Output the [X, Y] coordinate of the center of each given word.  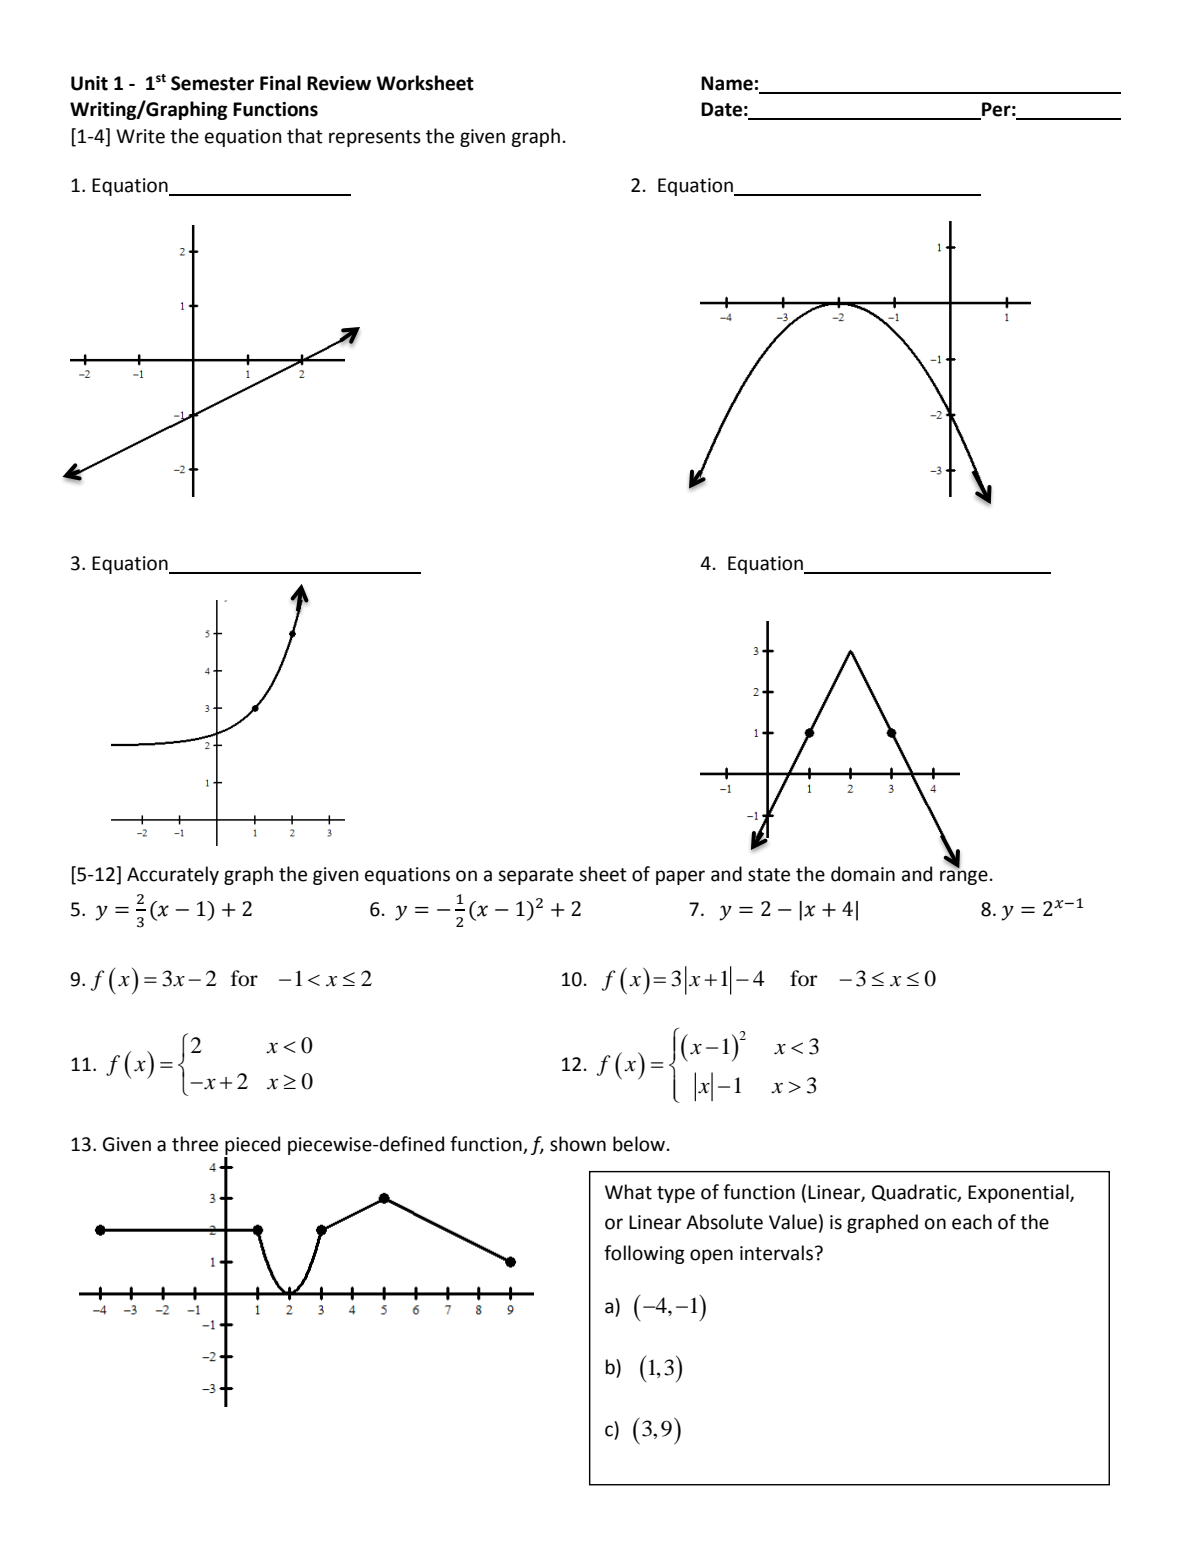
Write [140, 136]
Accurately [173, 875]
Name [727, 83]
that [305, 136]
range [964, 877]
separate [535, 876]
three [195, 1144]
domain [863, 874]
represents [375, 138]
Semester [212, 83]
